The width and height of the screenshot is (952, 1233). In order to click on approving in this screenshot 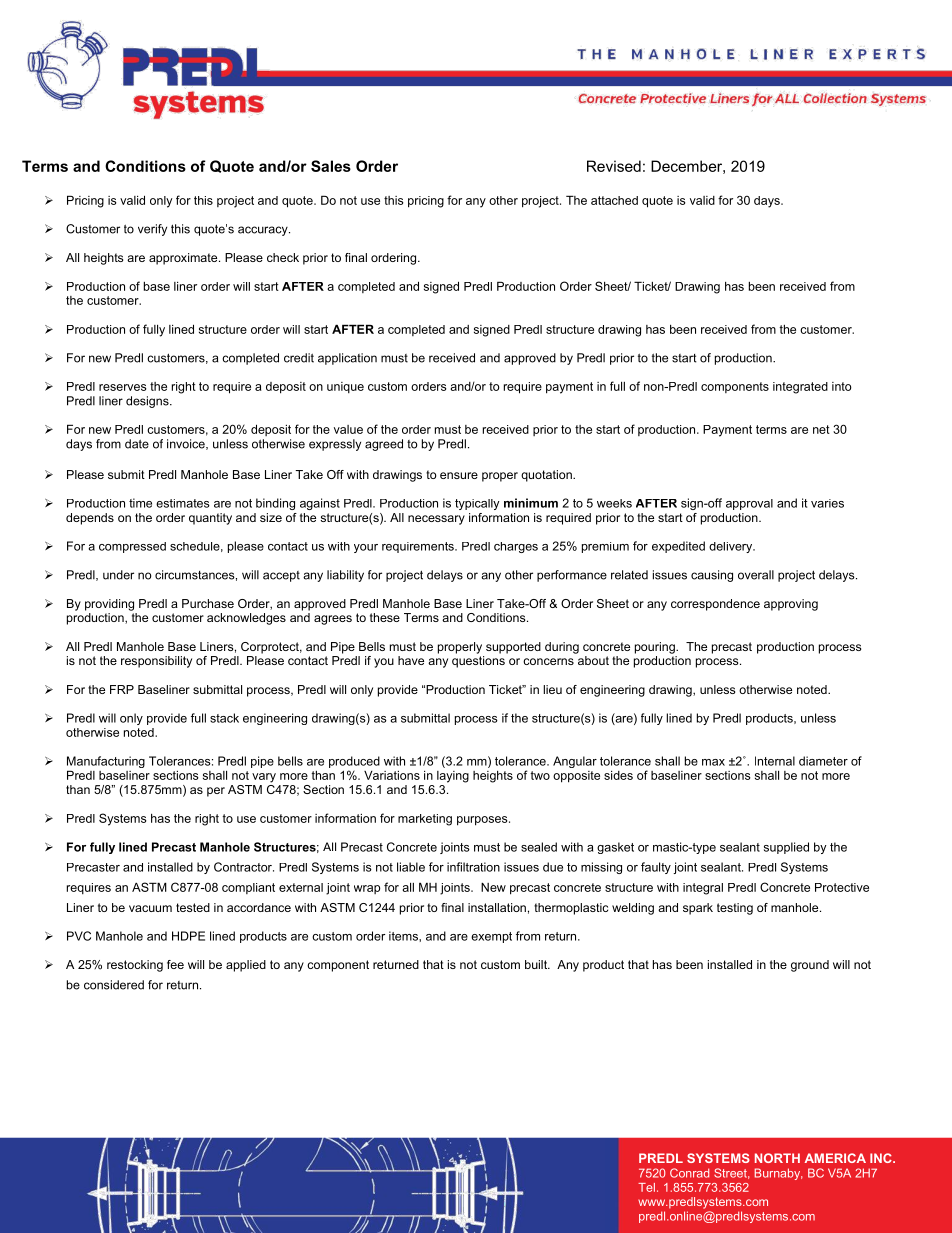, I will do `click(791, 605)`.
